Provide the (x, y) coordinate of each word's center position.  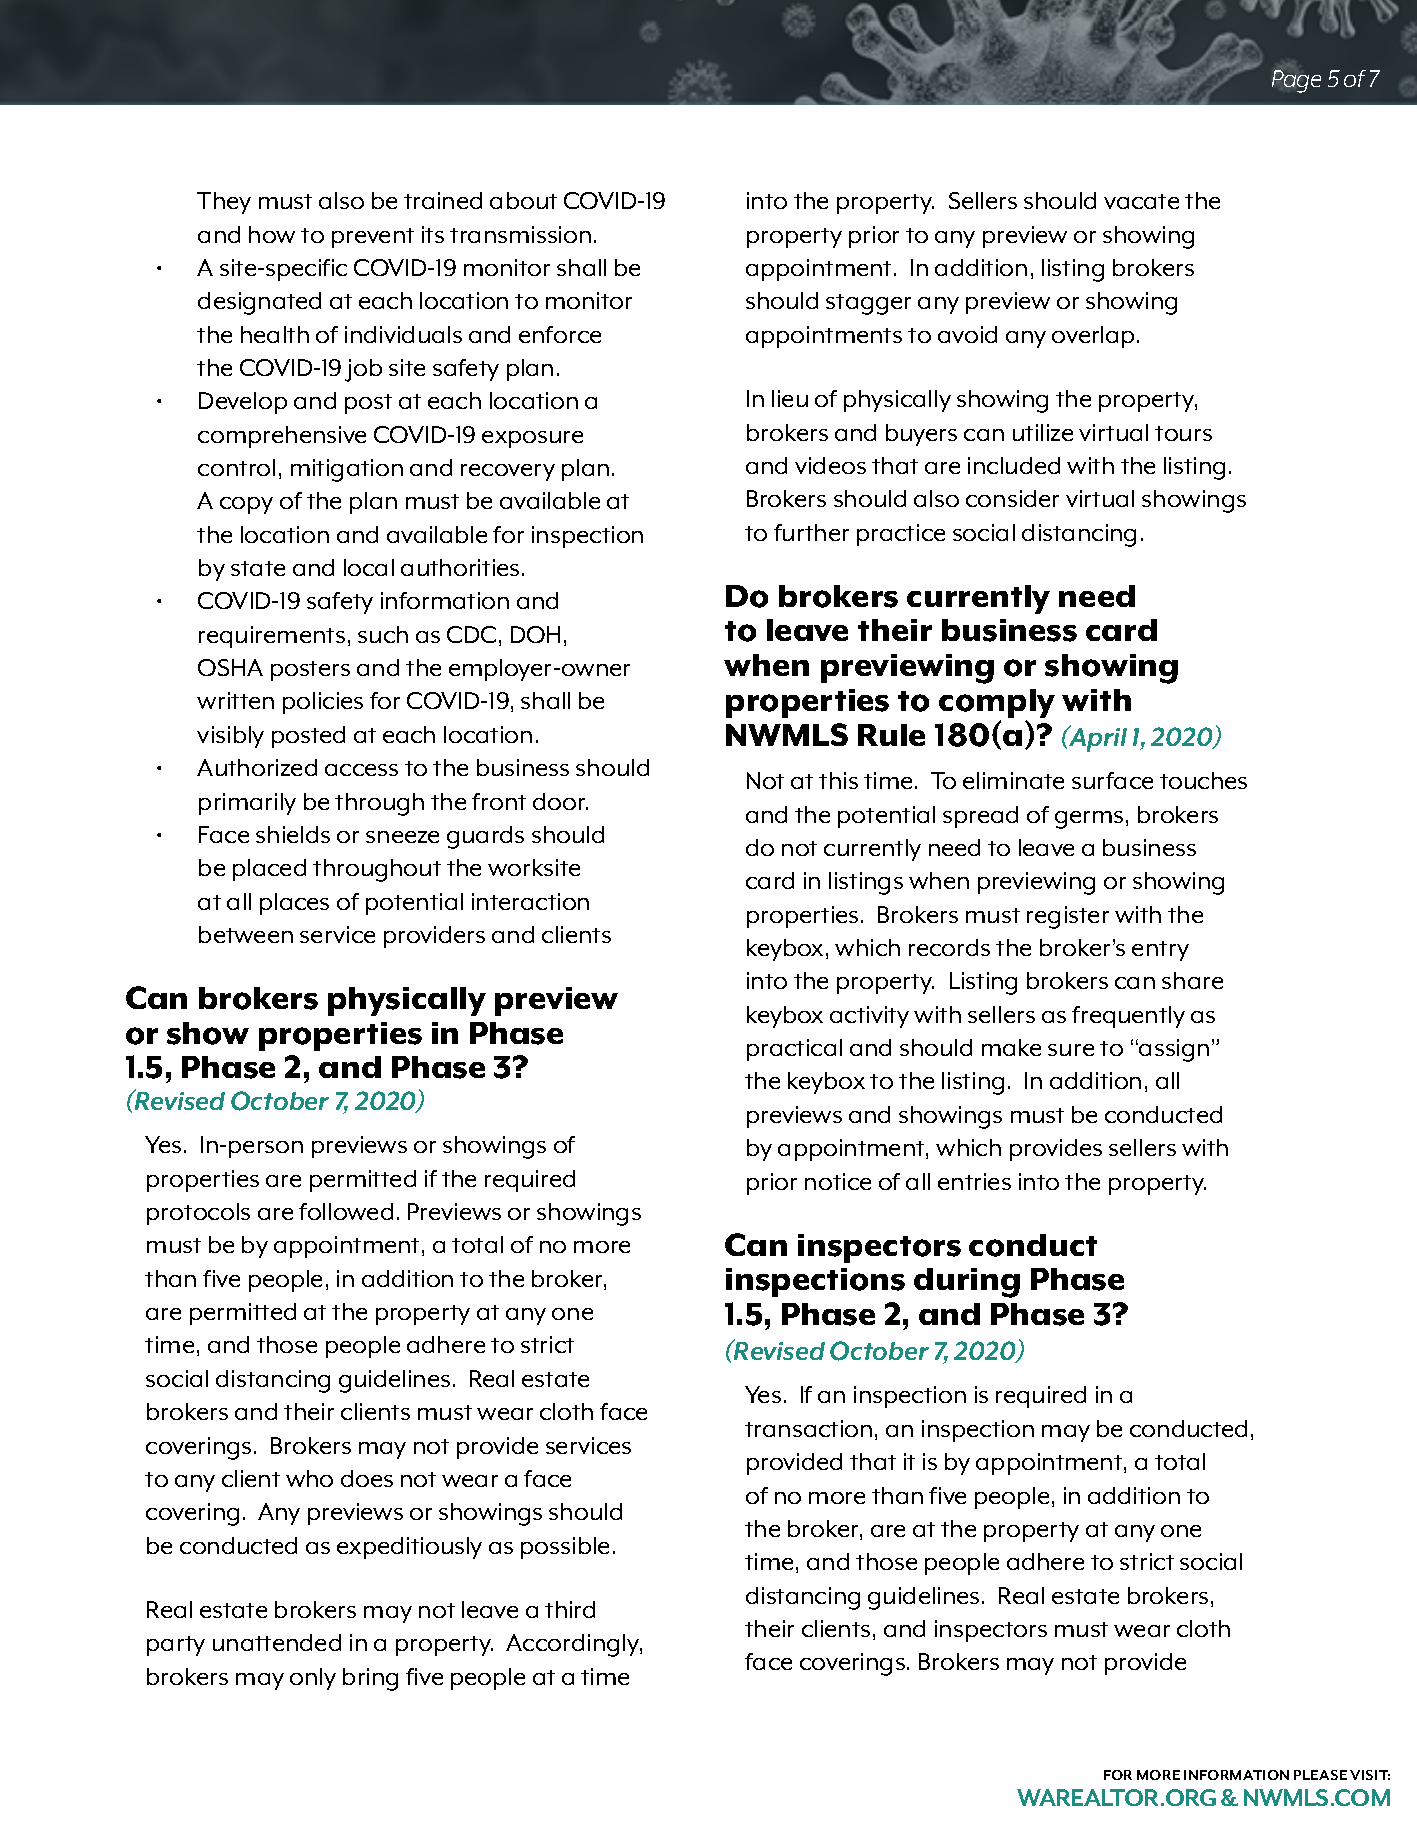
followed (346, 1211)
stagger (868, 304)
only (313, 1679)
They (224, 203)
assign (1174, 1050)
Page (1296, 81)
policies (323, 703)
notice (838, 1181)
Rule (891, 735)
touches (1203, 780)
